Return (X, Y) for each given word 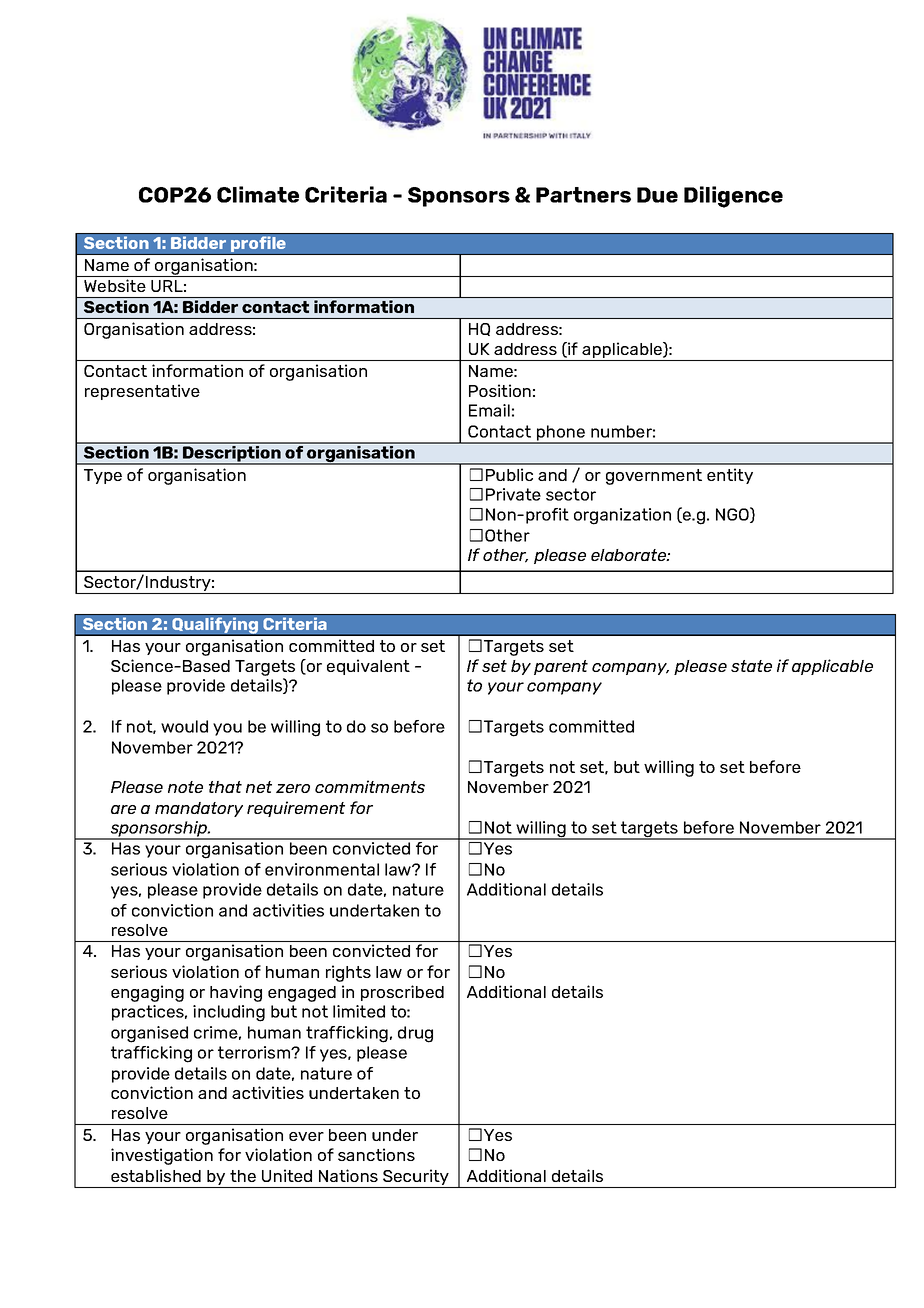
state (751, 666)
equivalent (368, 667)
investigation (162, 1156)
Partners (583, 195)
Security (416, 1178)
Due (657, 195)
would (184, 726)
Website (115, 285)
